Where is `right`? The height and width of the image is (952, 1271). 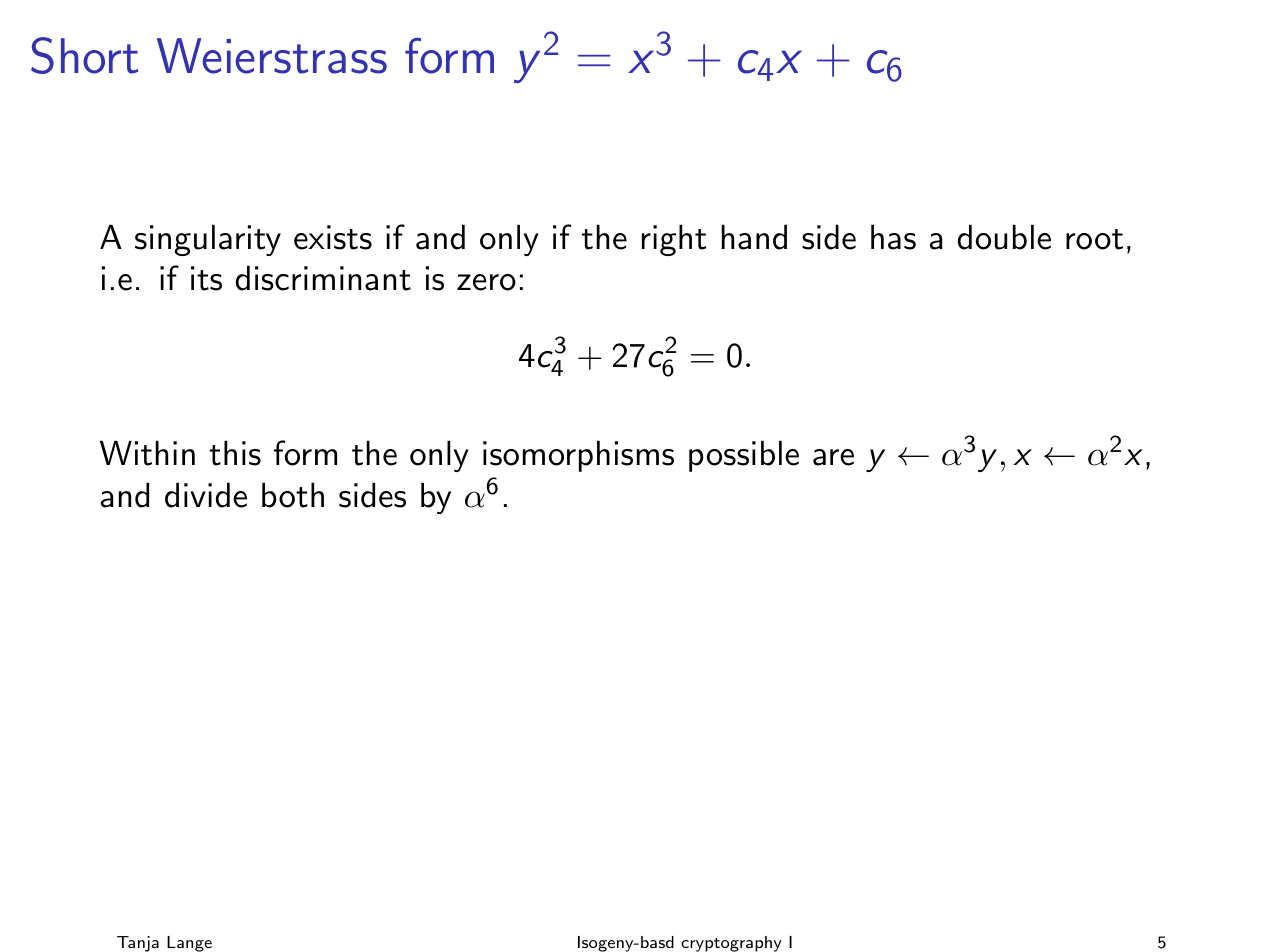 right is located at coordinates (674, 240).
